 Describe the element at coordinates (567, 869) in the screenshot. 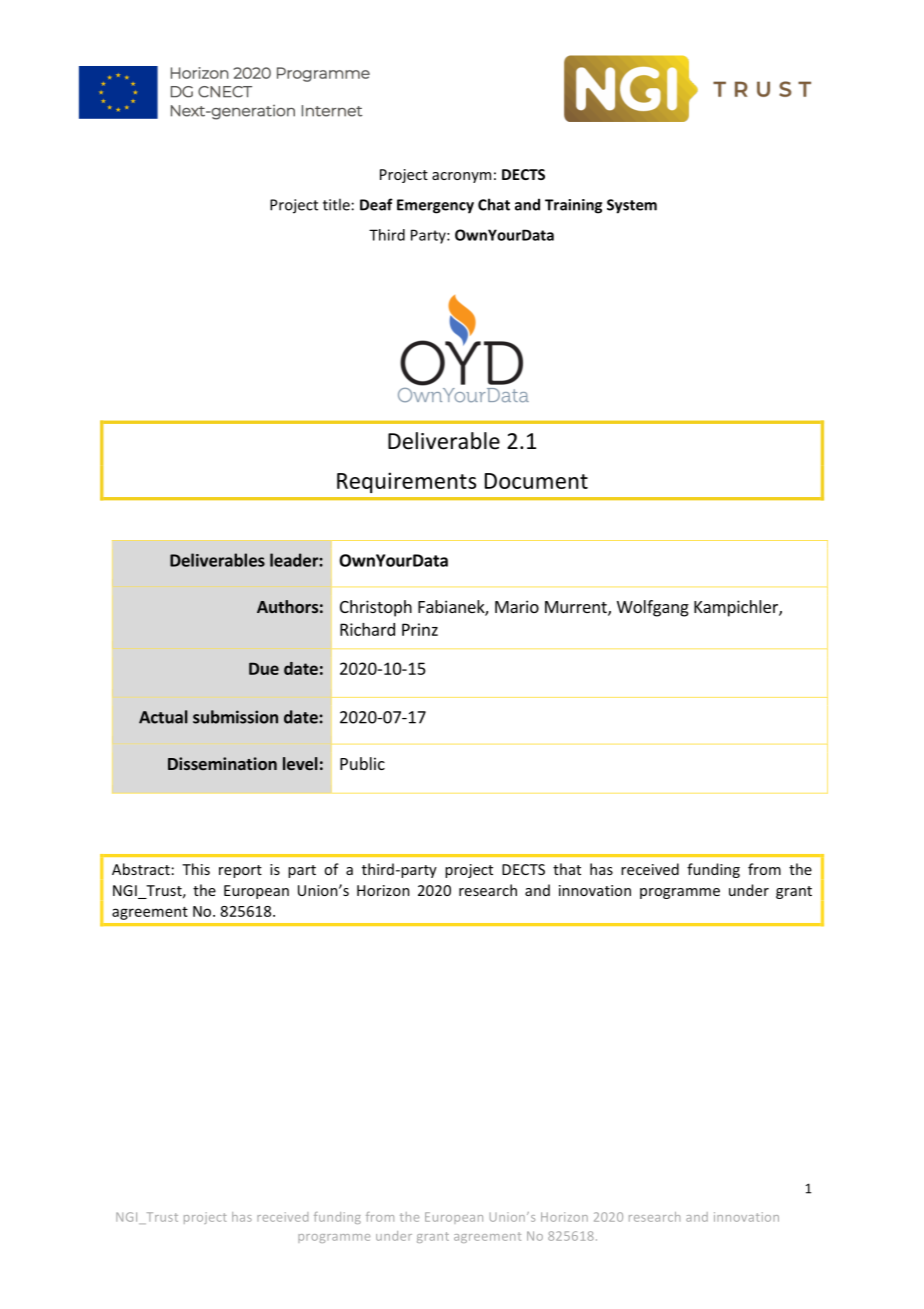

I see `that` at that location.
